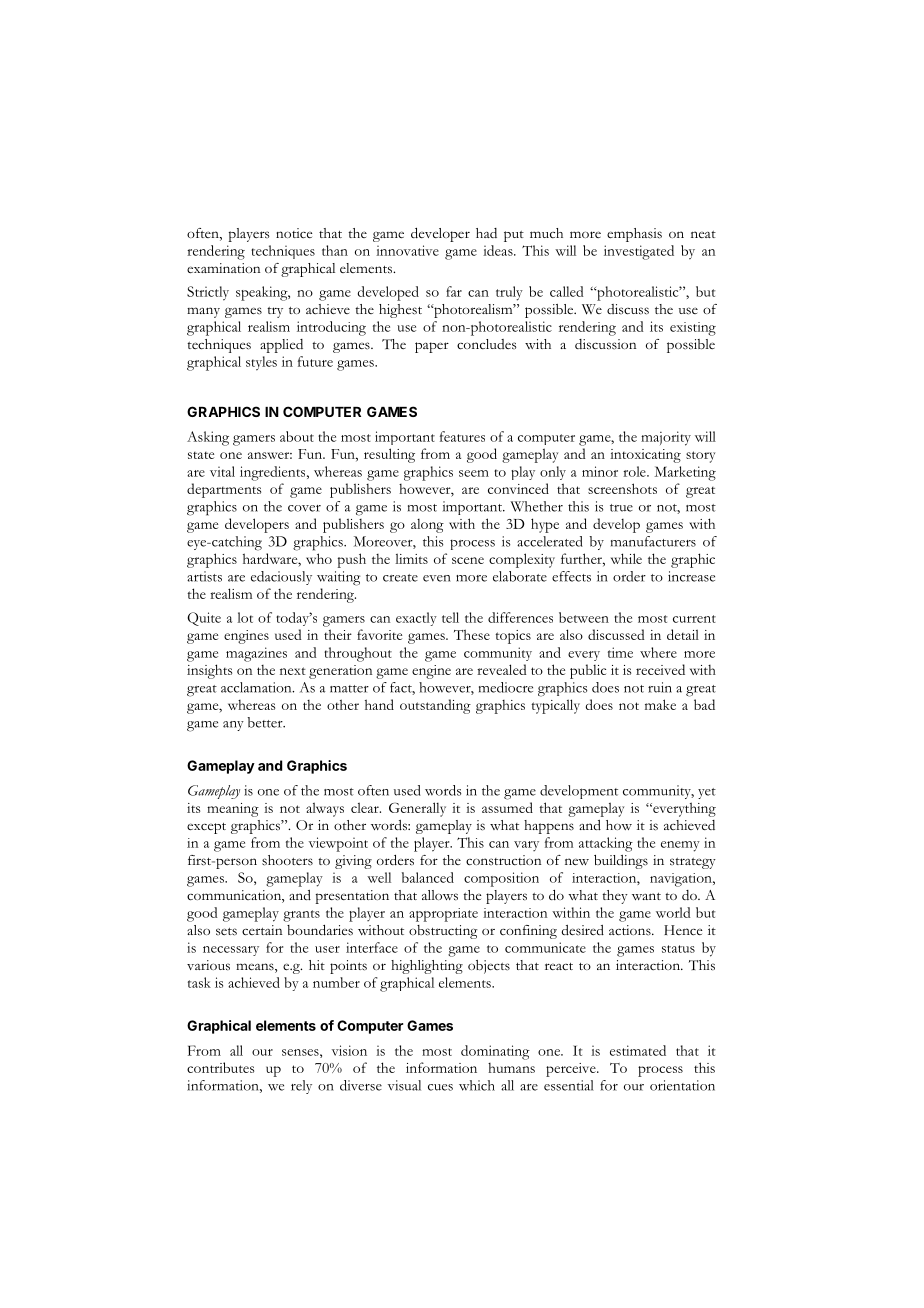 This screenshot has width=924, height=1308. What do you see at coordinates (220, 1067) in the screenshot?
I see `contributes` at bounding box center [220, 1067].
